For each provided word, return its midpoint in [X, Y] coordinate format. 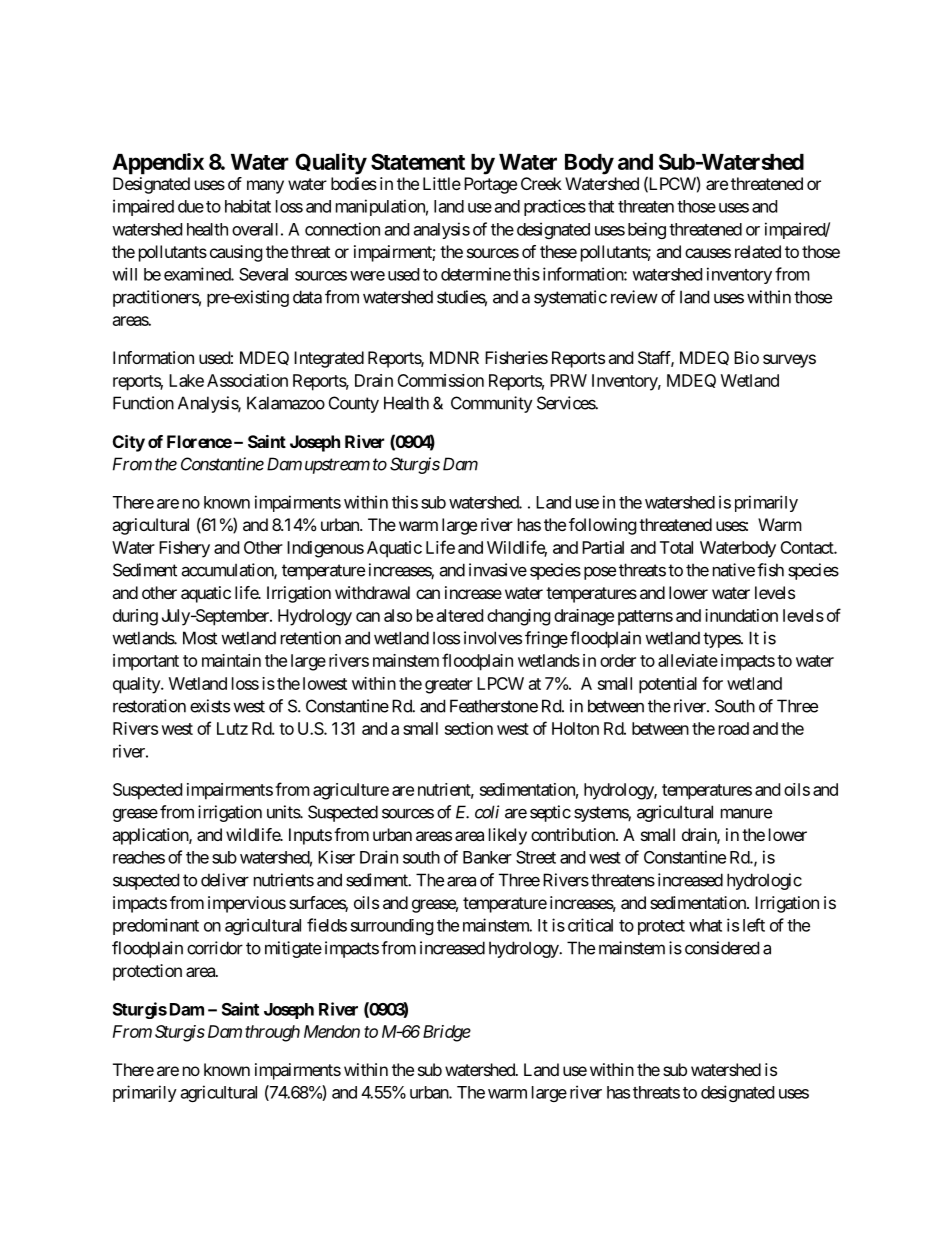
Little [442, 183]
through [272, 1033]
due [191, 206]
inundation [741, 615]
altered [460, 615]
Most [200, 638]
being [647, 230]
